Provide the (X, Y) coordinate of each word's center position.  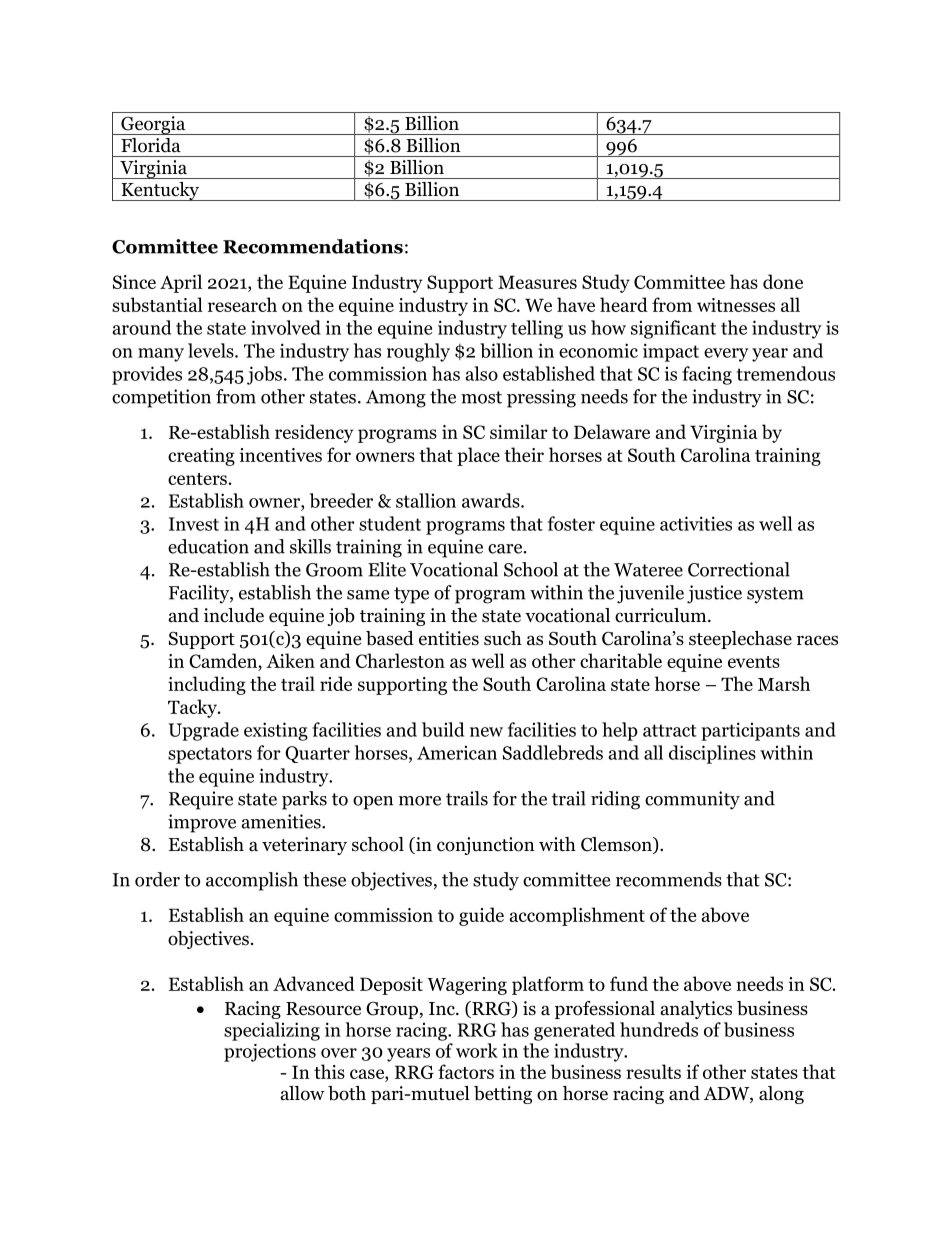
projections (270, 1052)
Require (201, 800)
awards (492, 500)
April (181, 283)
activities (696, 523)
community (692, 800)
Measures (537, 282)
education (208, 546)
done (783, 281)
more (420, 801)
